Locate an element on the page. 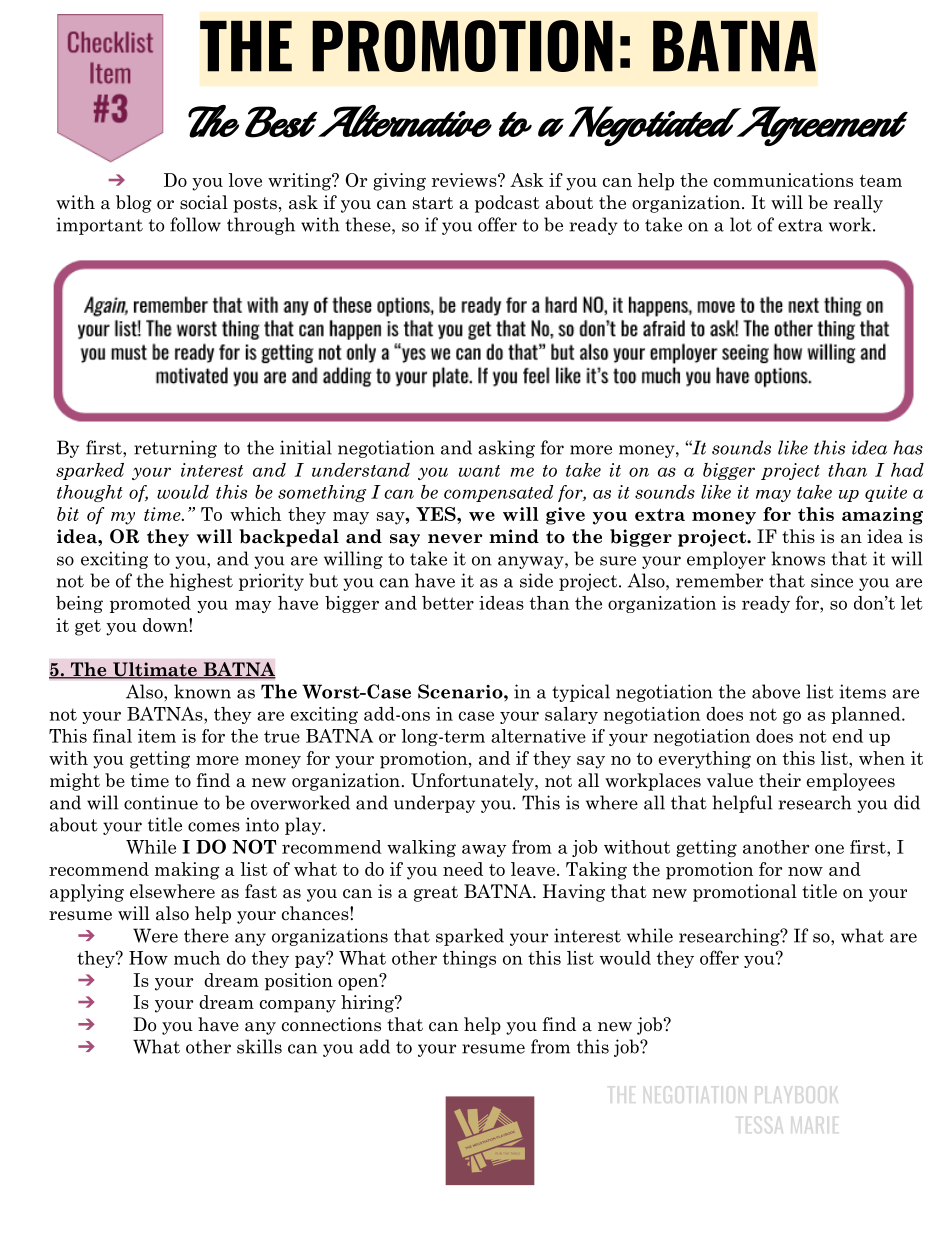 Image resolution: width=952 pixels, height=1233 pixels. their is located at coordinates (780, 780).
